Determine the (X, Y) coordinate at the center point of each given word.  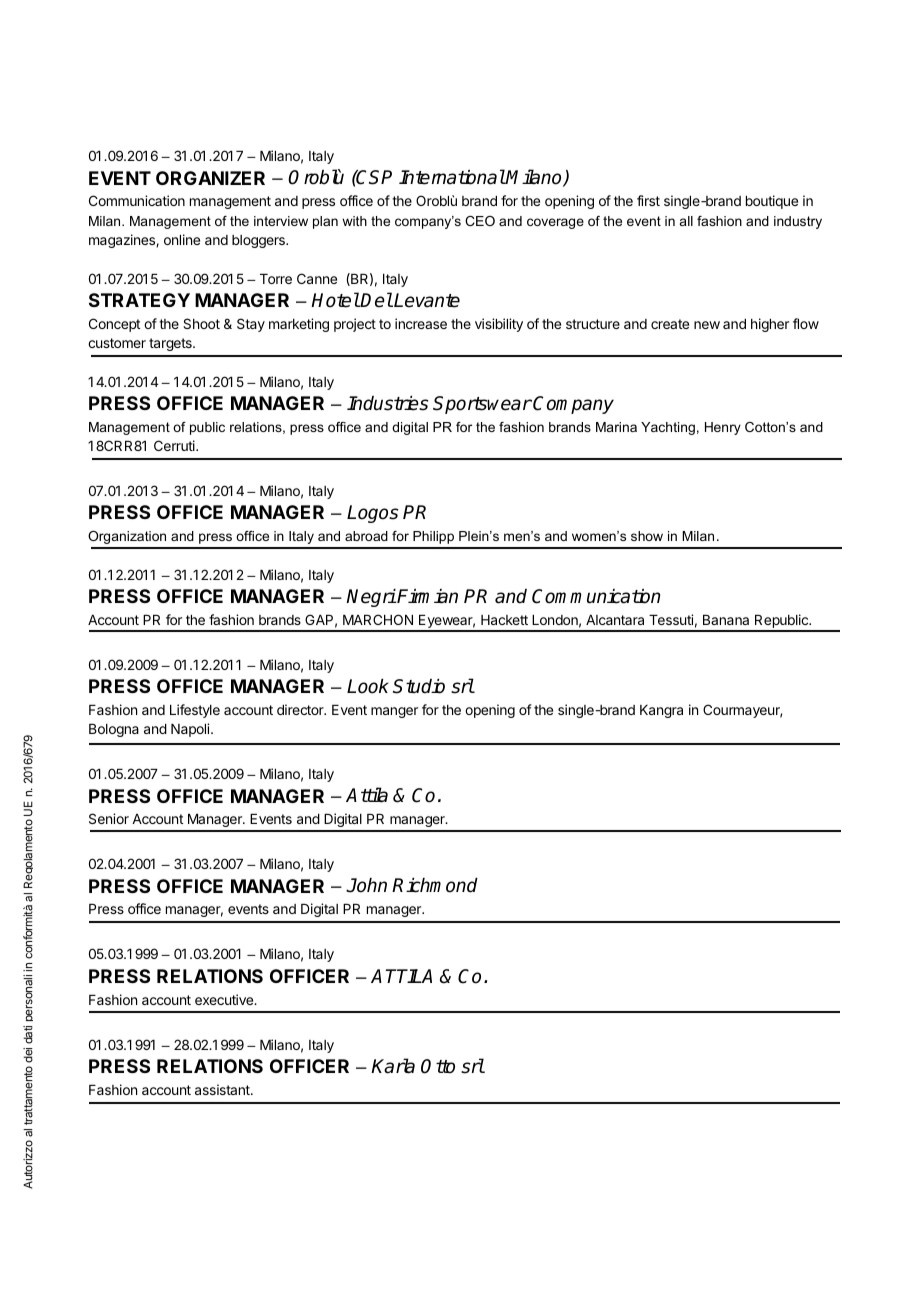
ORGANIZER (210, 178)
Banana (726, 620)
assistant (223, 1089)
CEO (480, 221)
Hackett (504, 620)
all (686, 221)
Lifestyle (195, 711)
